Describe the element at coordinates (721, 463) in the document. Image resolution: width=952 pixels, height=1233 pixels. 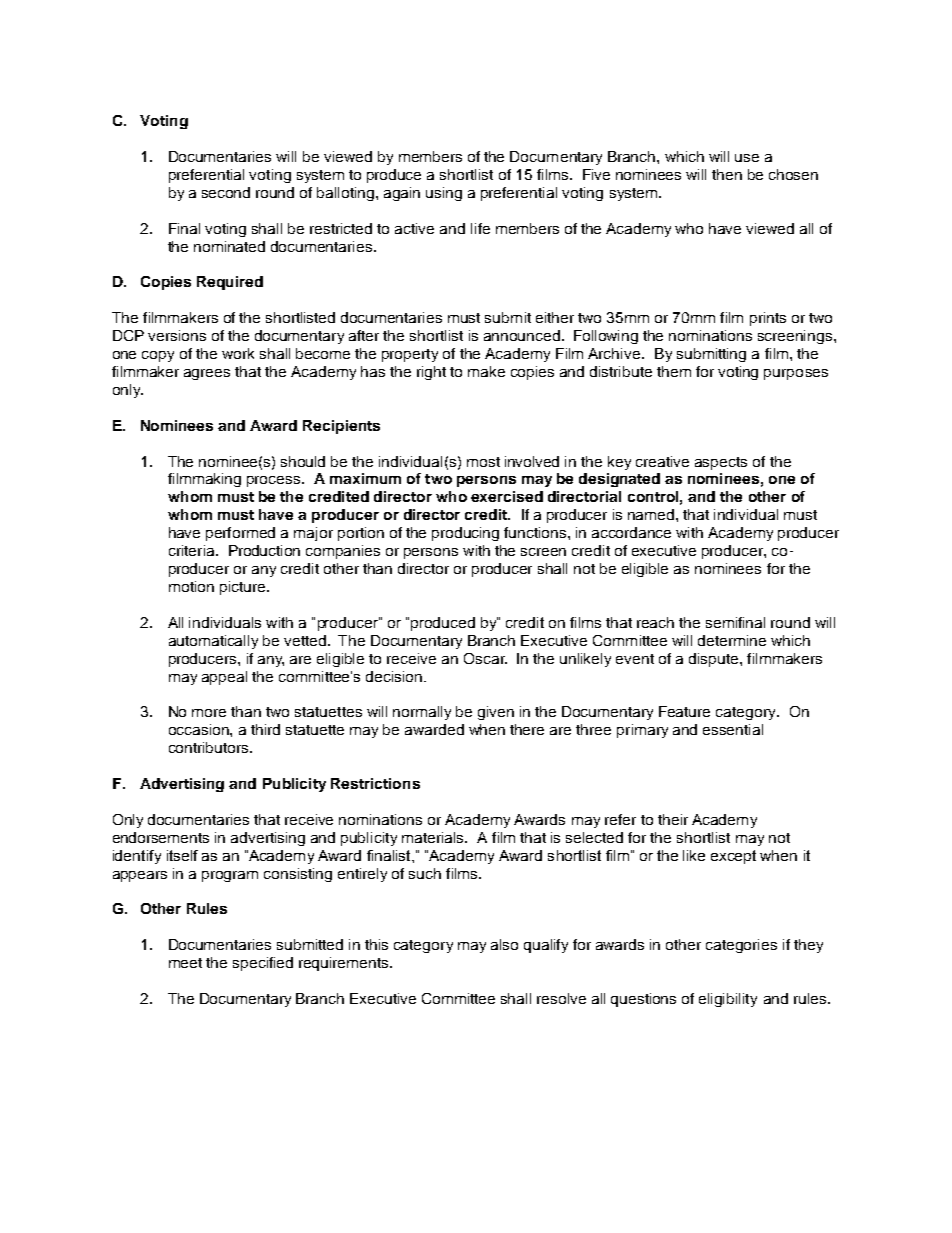
I see `aspects` at that location.
